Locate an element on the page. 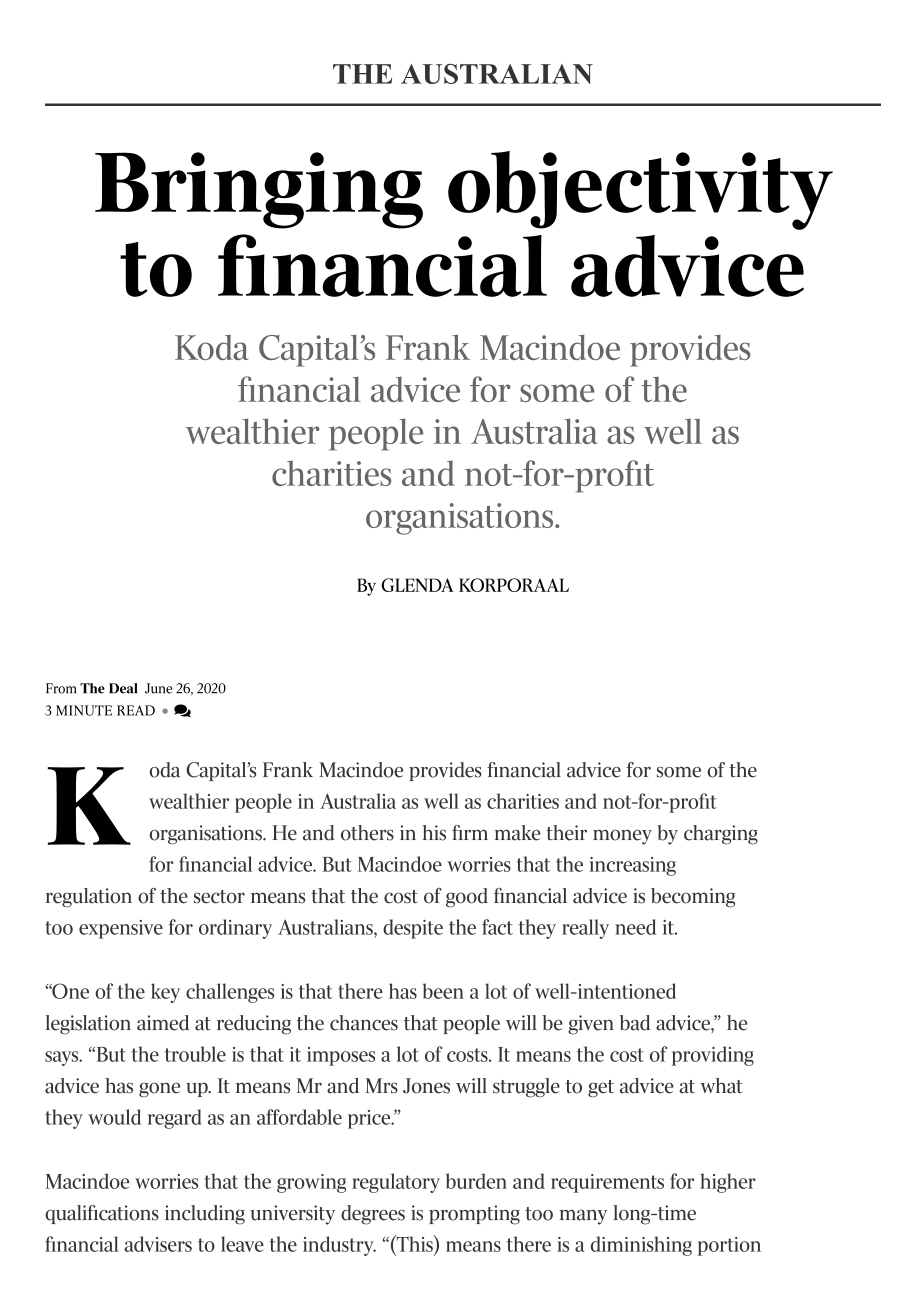 The height and width of the page is (1308, 924). good is located at coordinates (467, 897).
